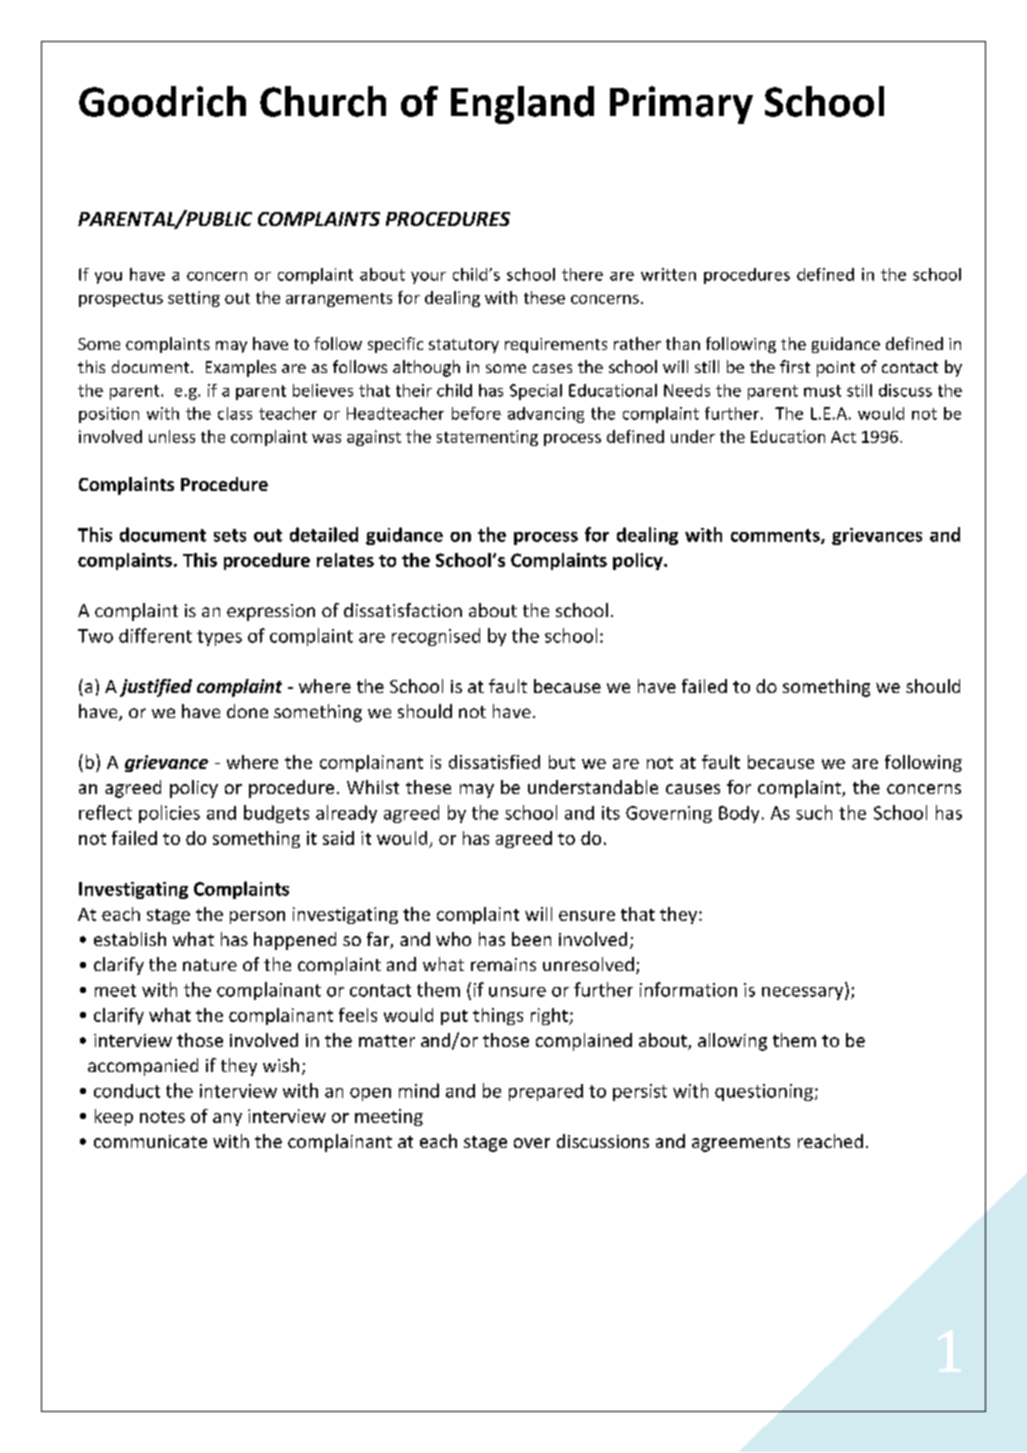  What do you see at coordinates (419, 1090) in the document?
I see `mind` at bounding box center [419, 1090].
